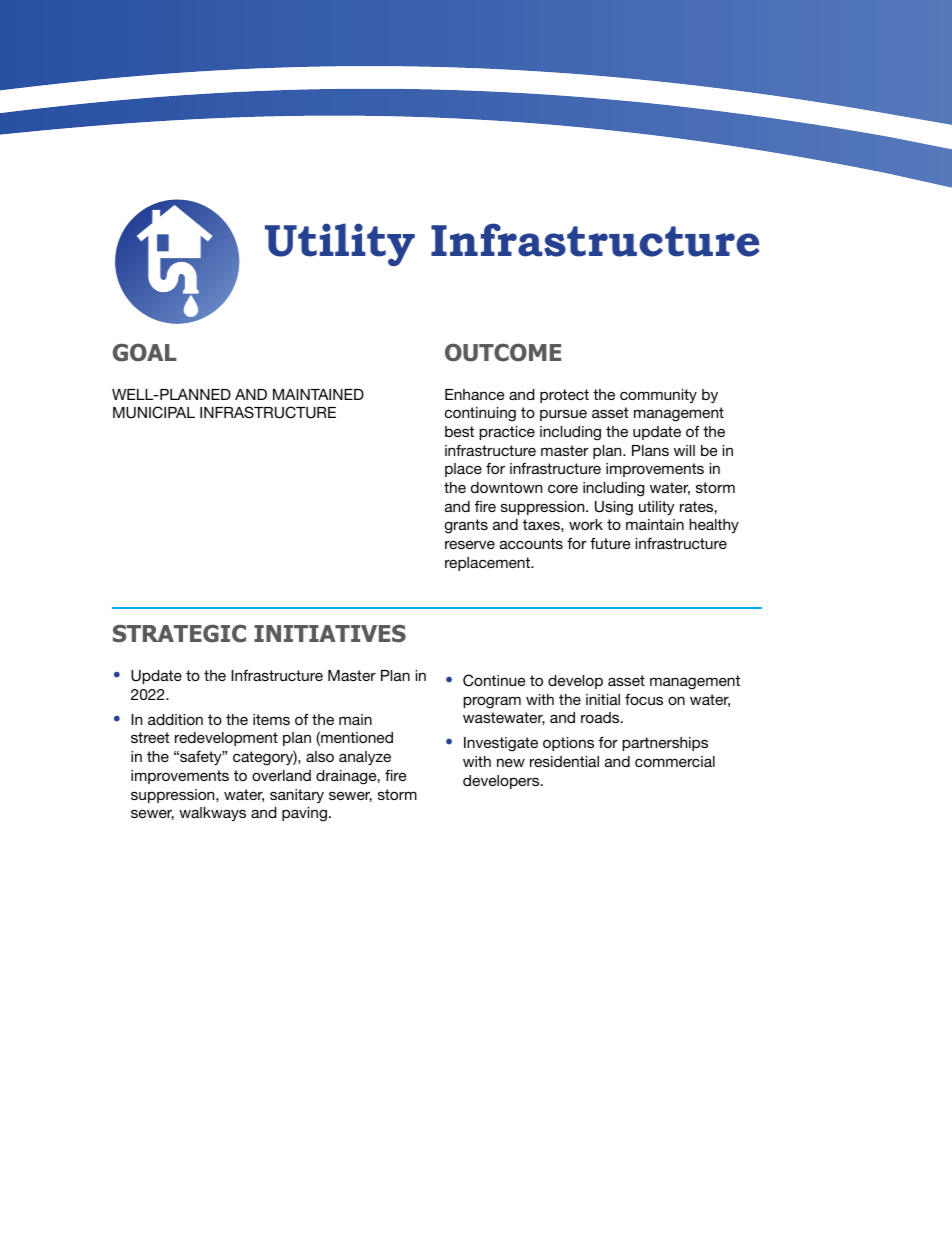 This document has width=952, height=1233. I want to click on focus, so click(644, 699).
